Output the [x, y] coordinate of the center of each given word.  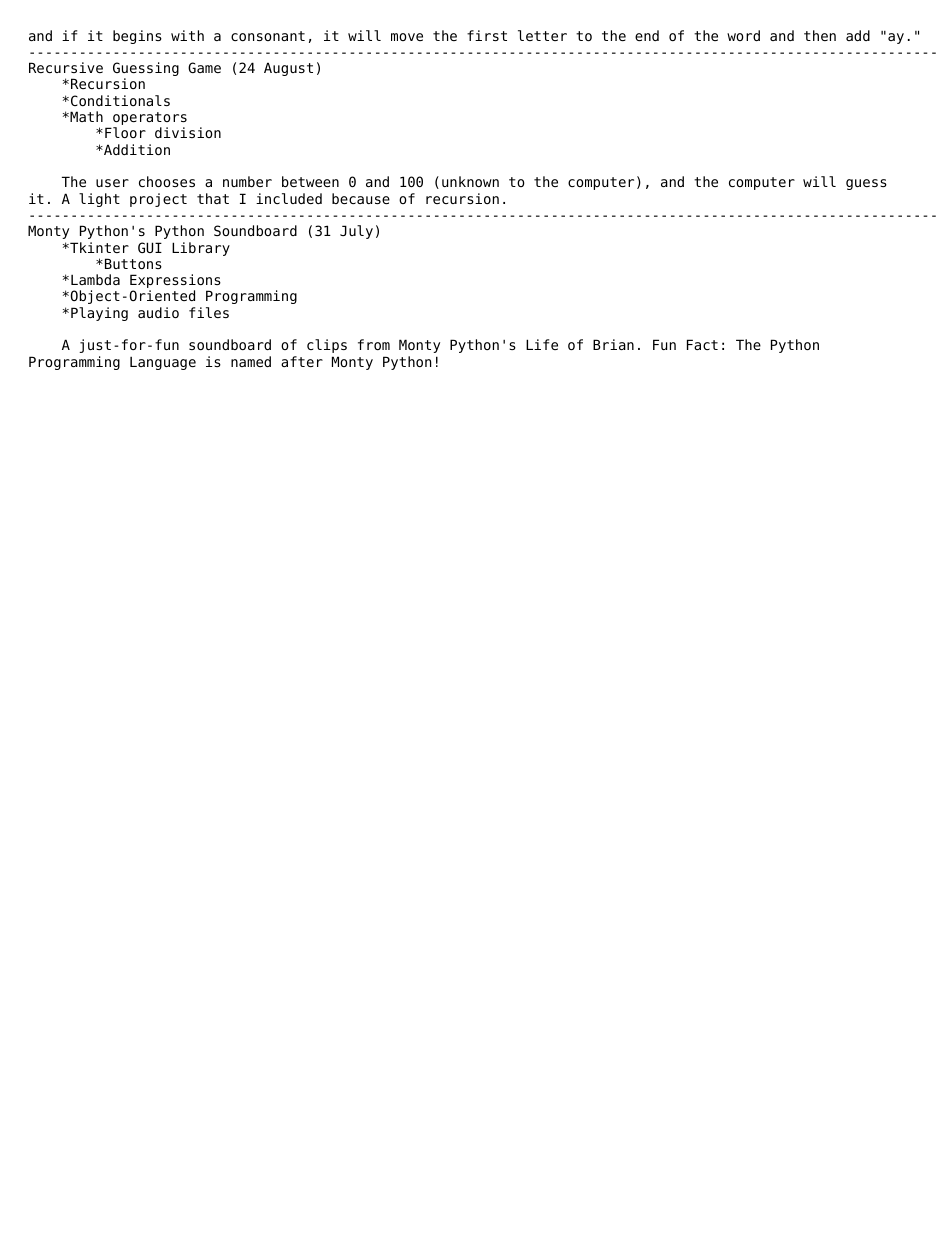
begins [137, 37]
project [158, 200]
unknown [470, 181]
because [361, 198]
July [356, 232]
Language [163, 363]
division [188, 132]
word [743, 35]
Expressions [175, 282]
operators [150, 120]
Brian [613, 344]
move [407, 37]
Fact [702, 344]
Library [201, 249]
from [374, 344]
